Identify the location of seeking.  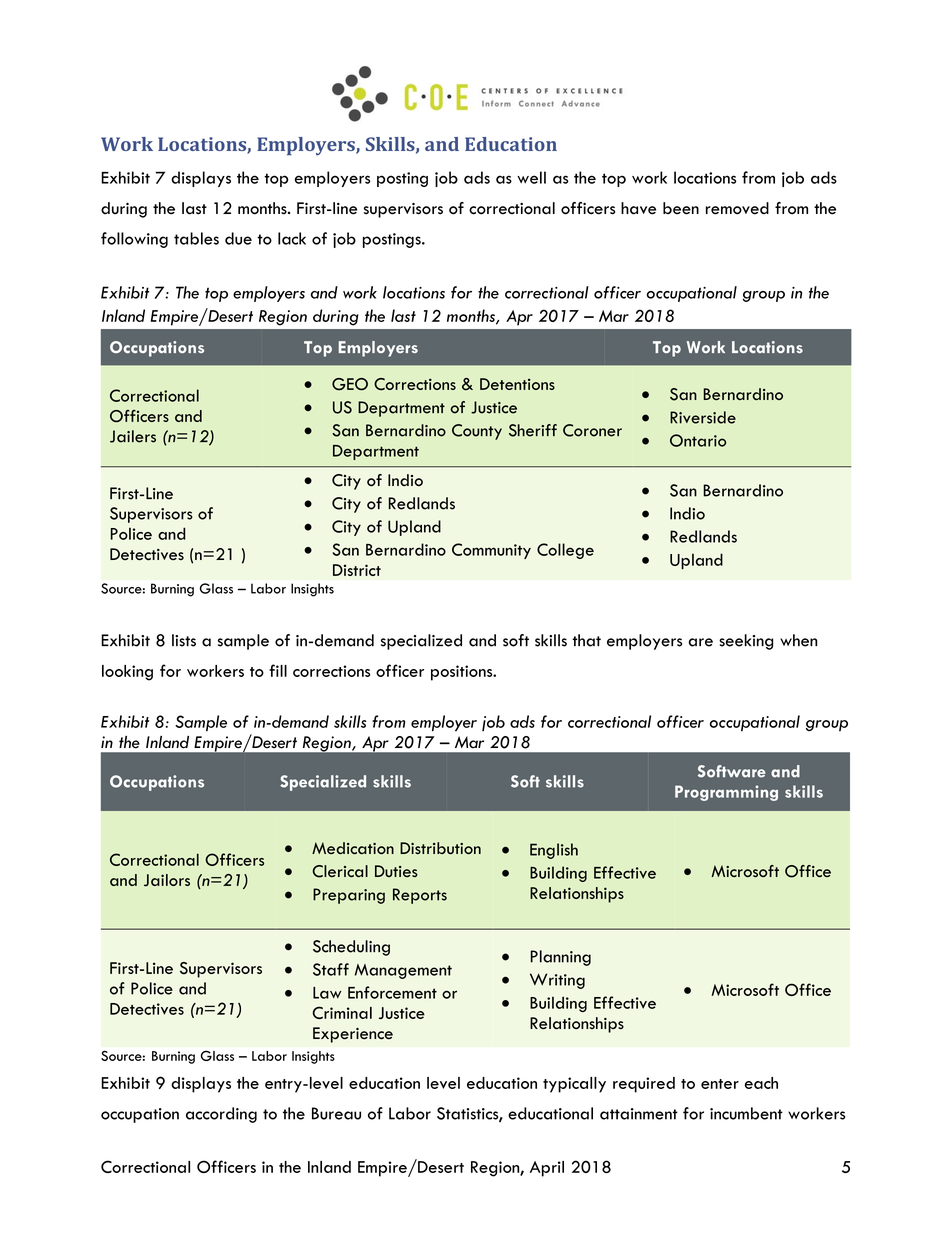
(746, 642).
